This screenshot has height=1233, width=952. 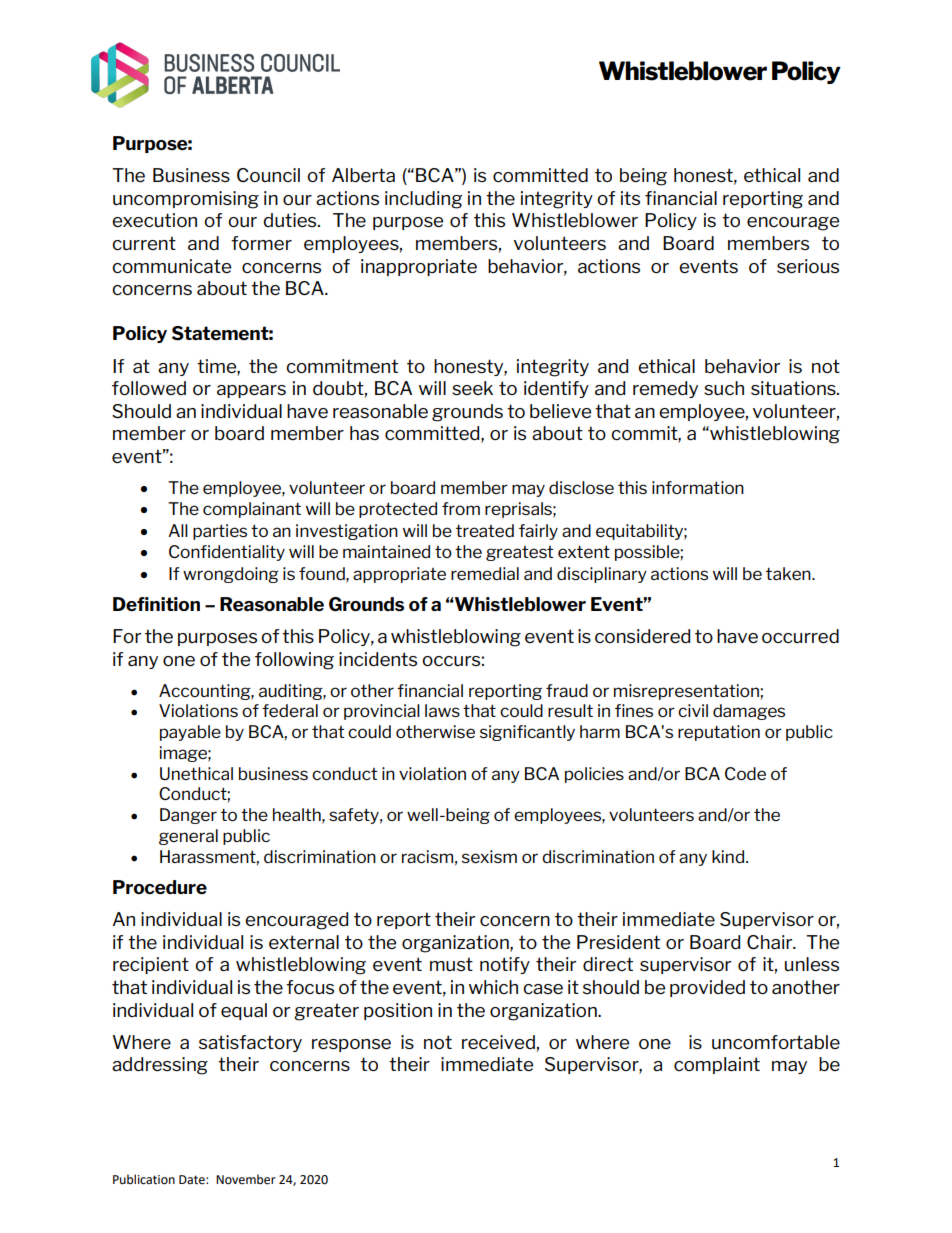 I want to click on complaint, so click(x=717, y=1065).
